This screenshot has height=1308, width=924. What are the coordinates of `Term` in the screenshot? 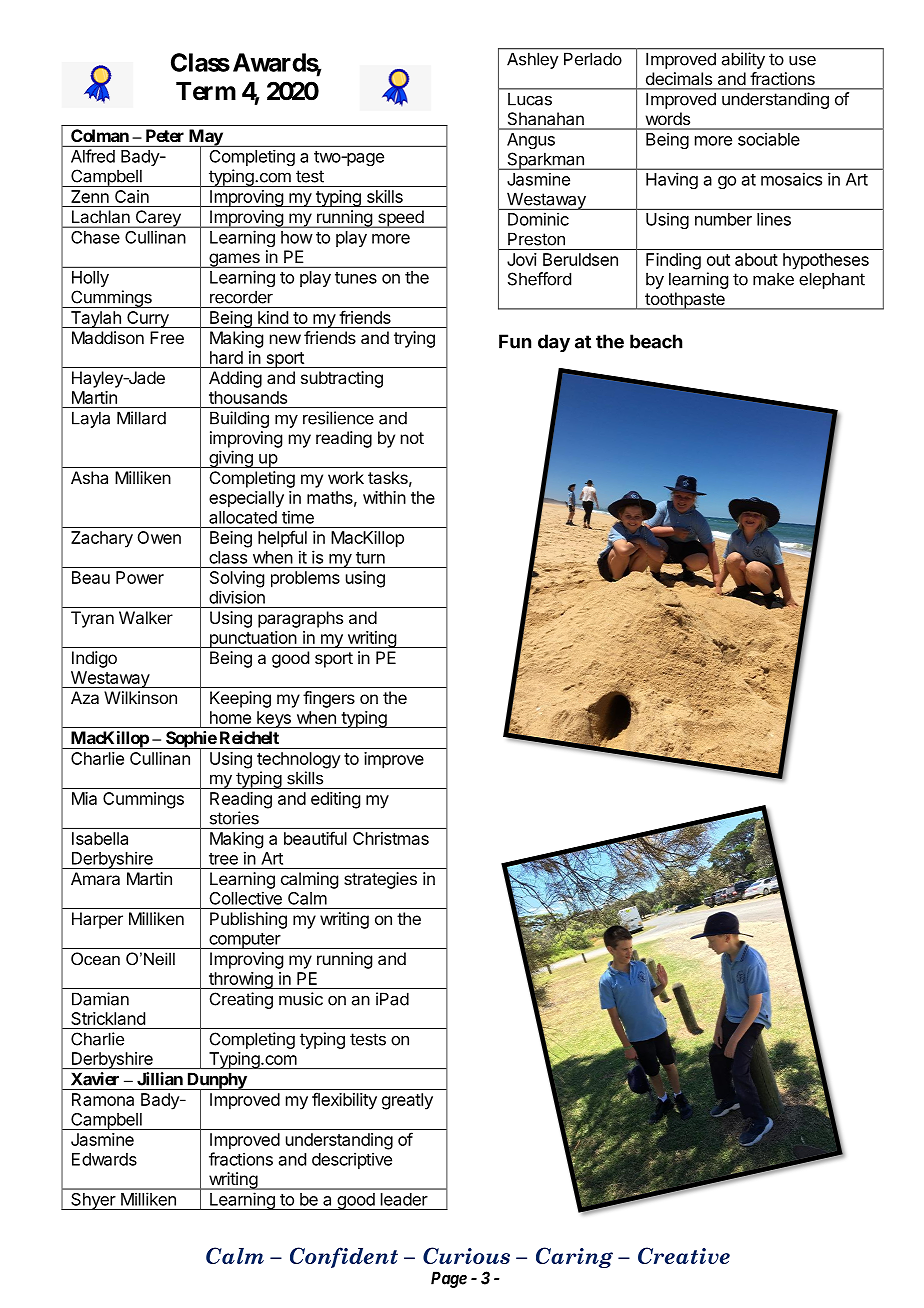 It's located at (206, 91).
